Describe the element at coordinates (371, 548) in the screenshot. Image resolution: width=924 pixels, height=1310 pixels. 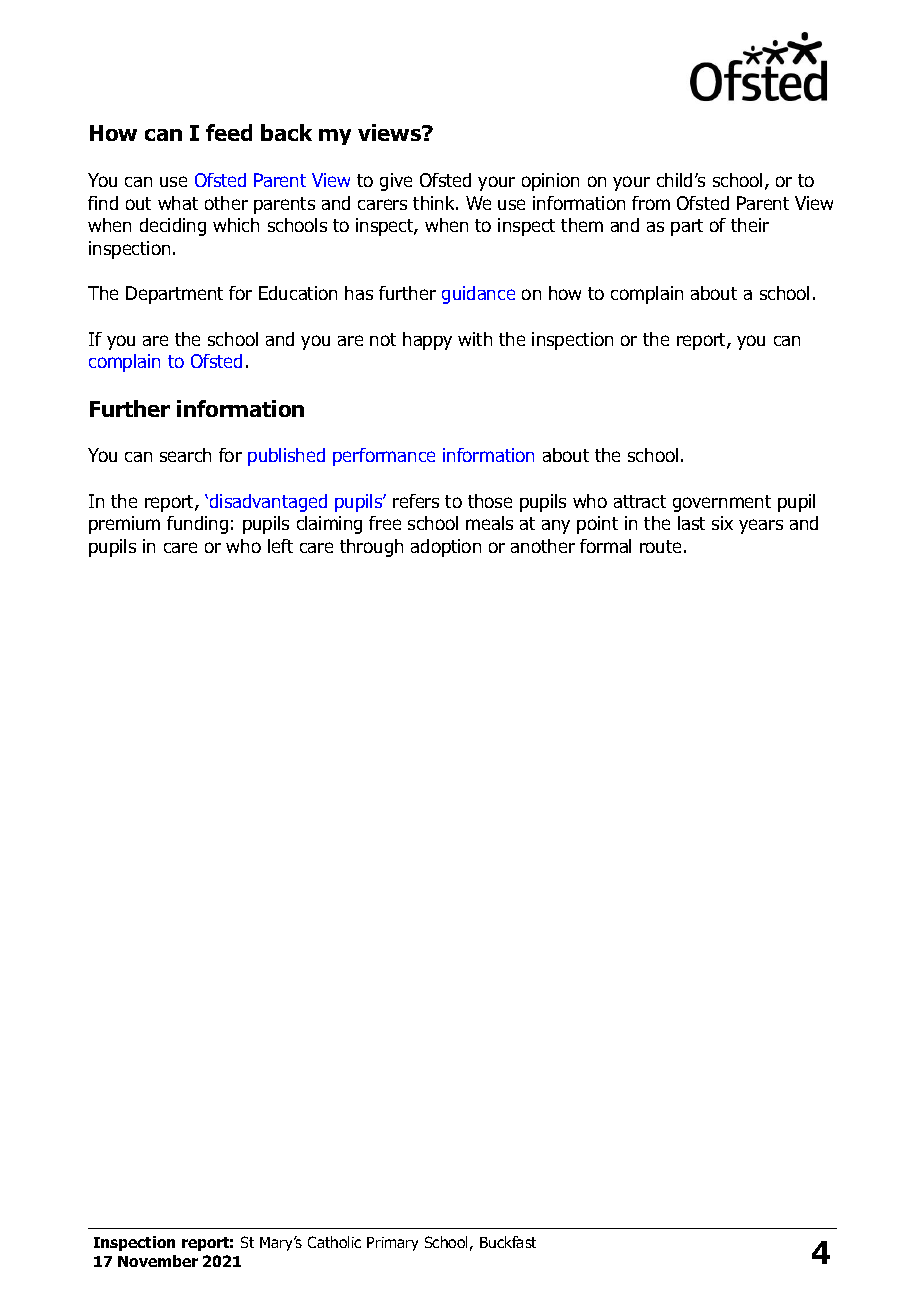
I see `through` at that location.
